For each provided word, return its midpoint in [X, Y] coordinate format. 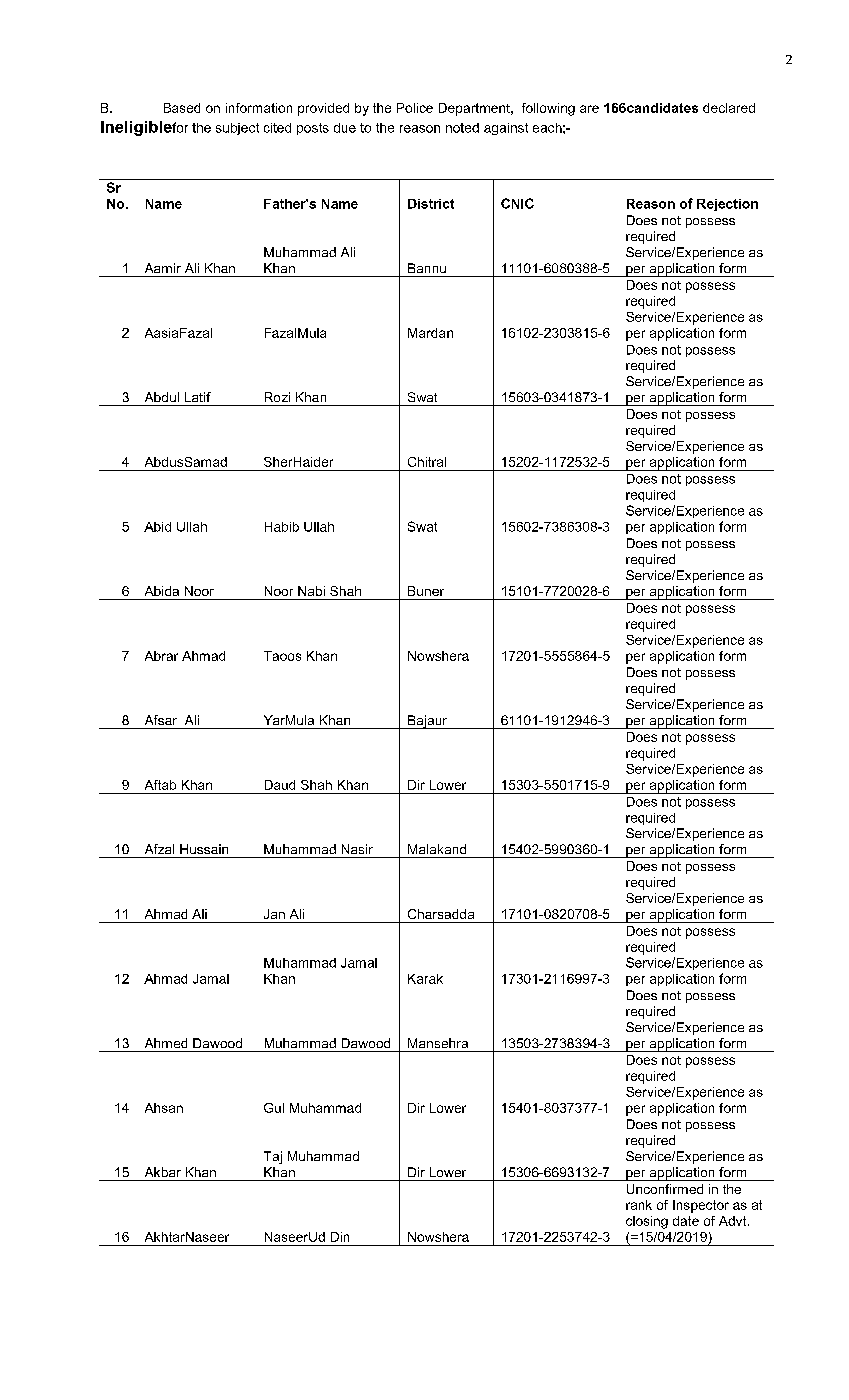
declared [729, 108]
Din [340, 1237]
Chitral [427, 462]
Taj [273, 1157]
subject [237, 129]
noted [462, 128]
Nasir [357, 849]
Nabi [311, 591]
